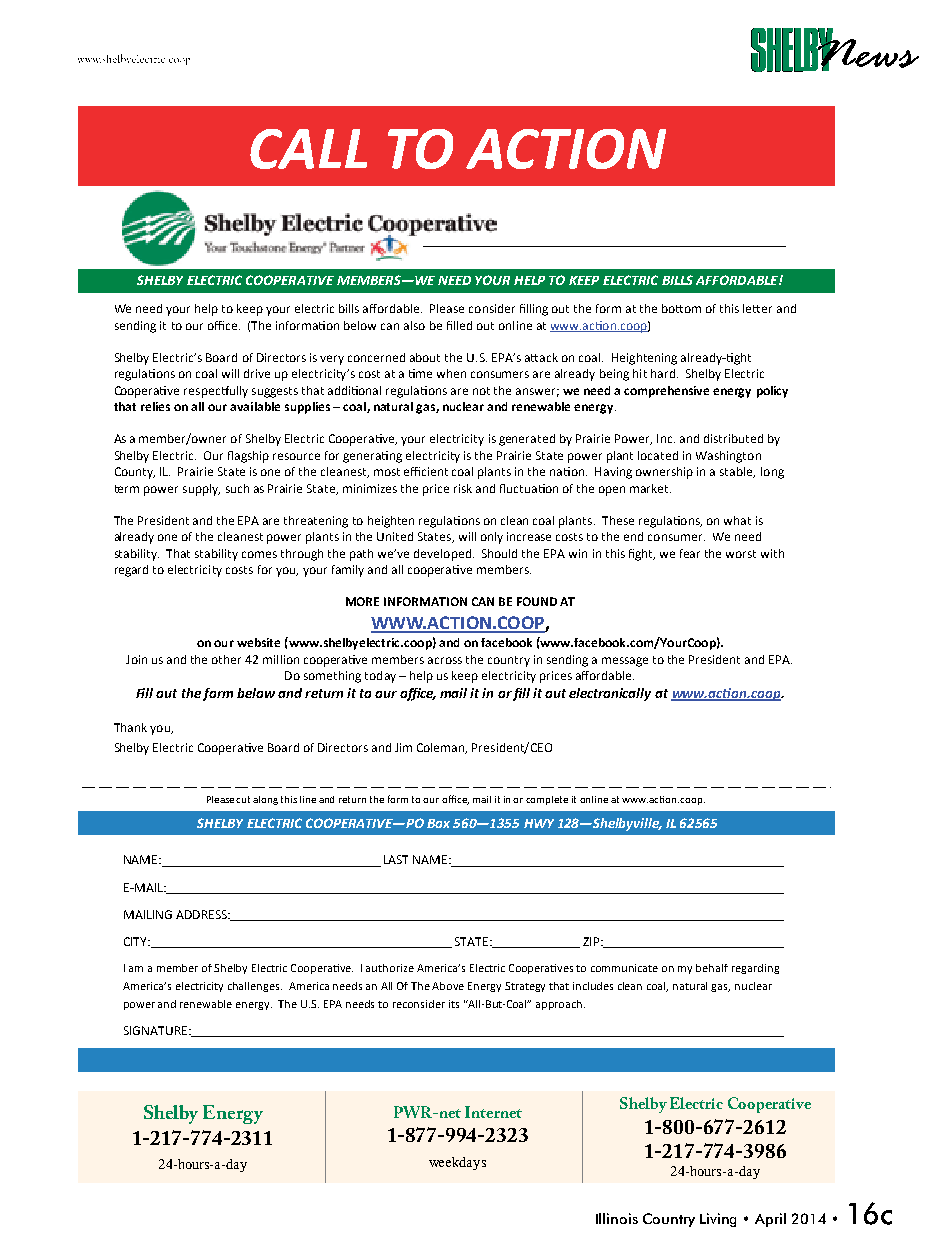  What do you see at coordinates (257, 373) in the document?
I see `drive` at bounding box center [257, 373].
